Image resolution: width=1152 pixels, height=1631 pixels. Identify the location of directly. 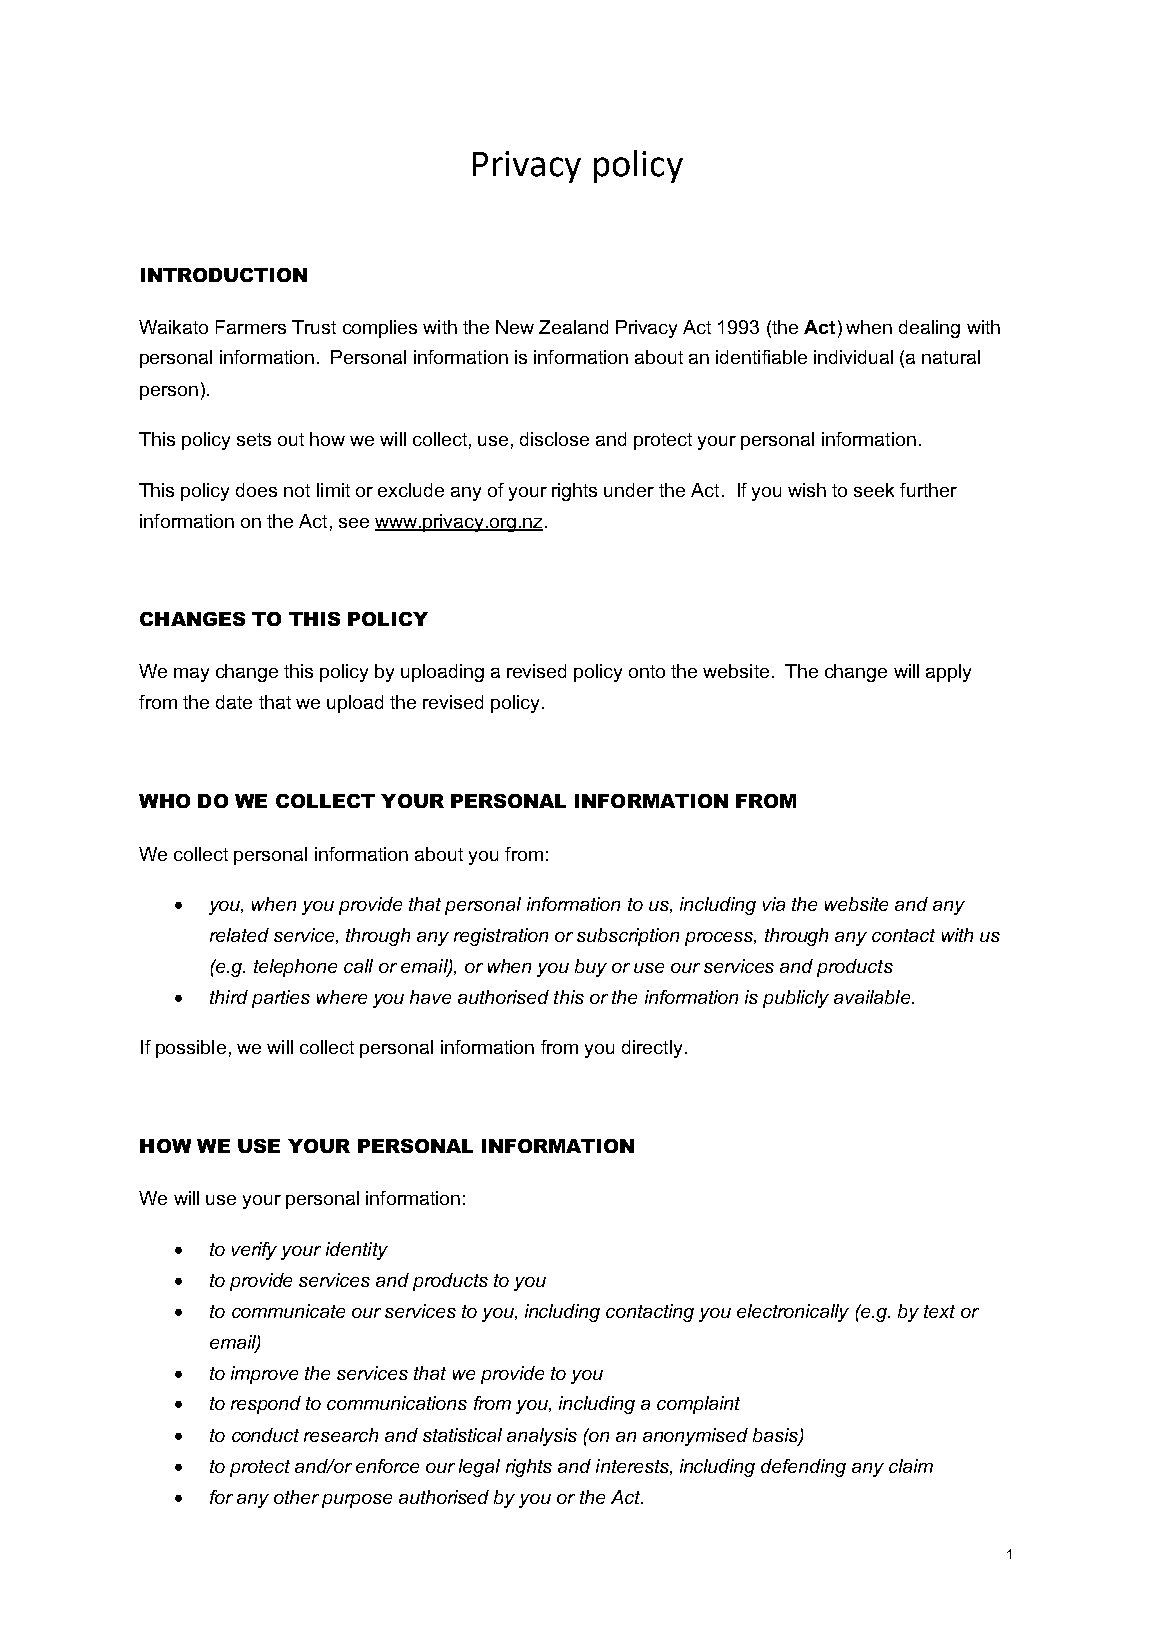
(652, 1049).
